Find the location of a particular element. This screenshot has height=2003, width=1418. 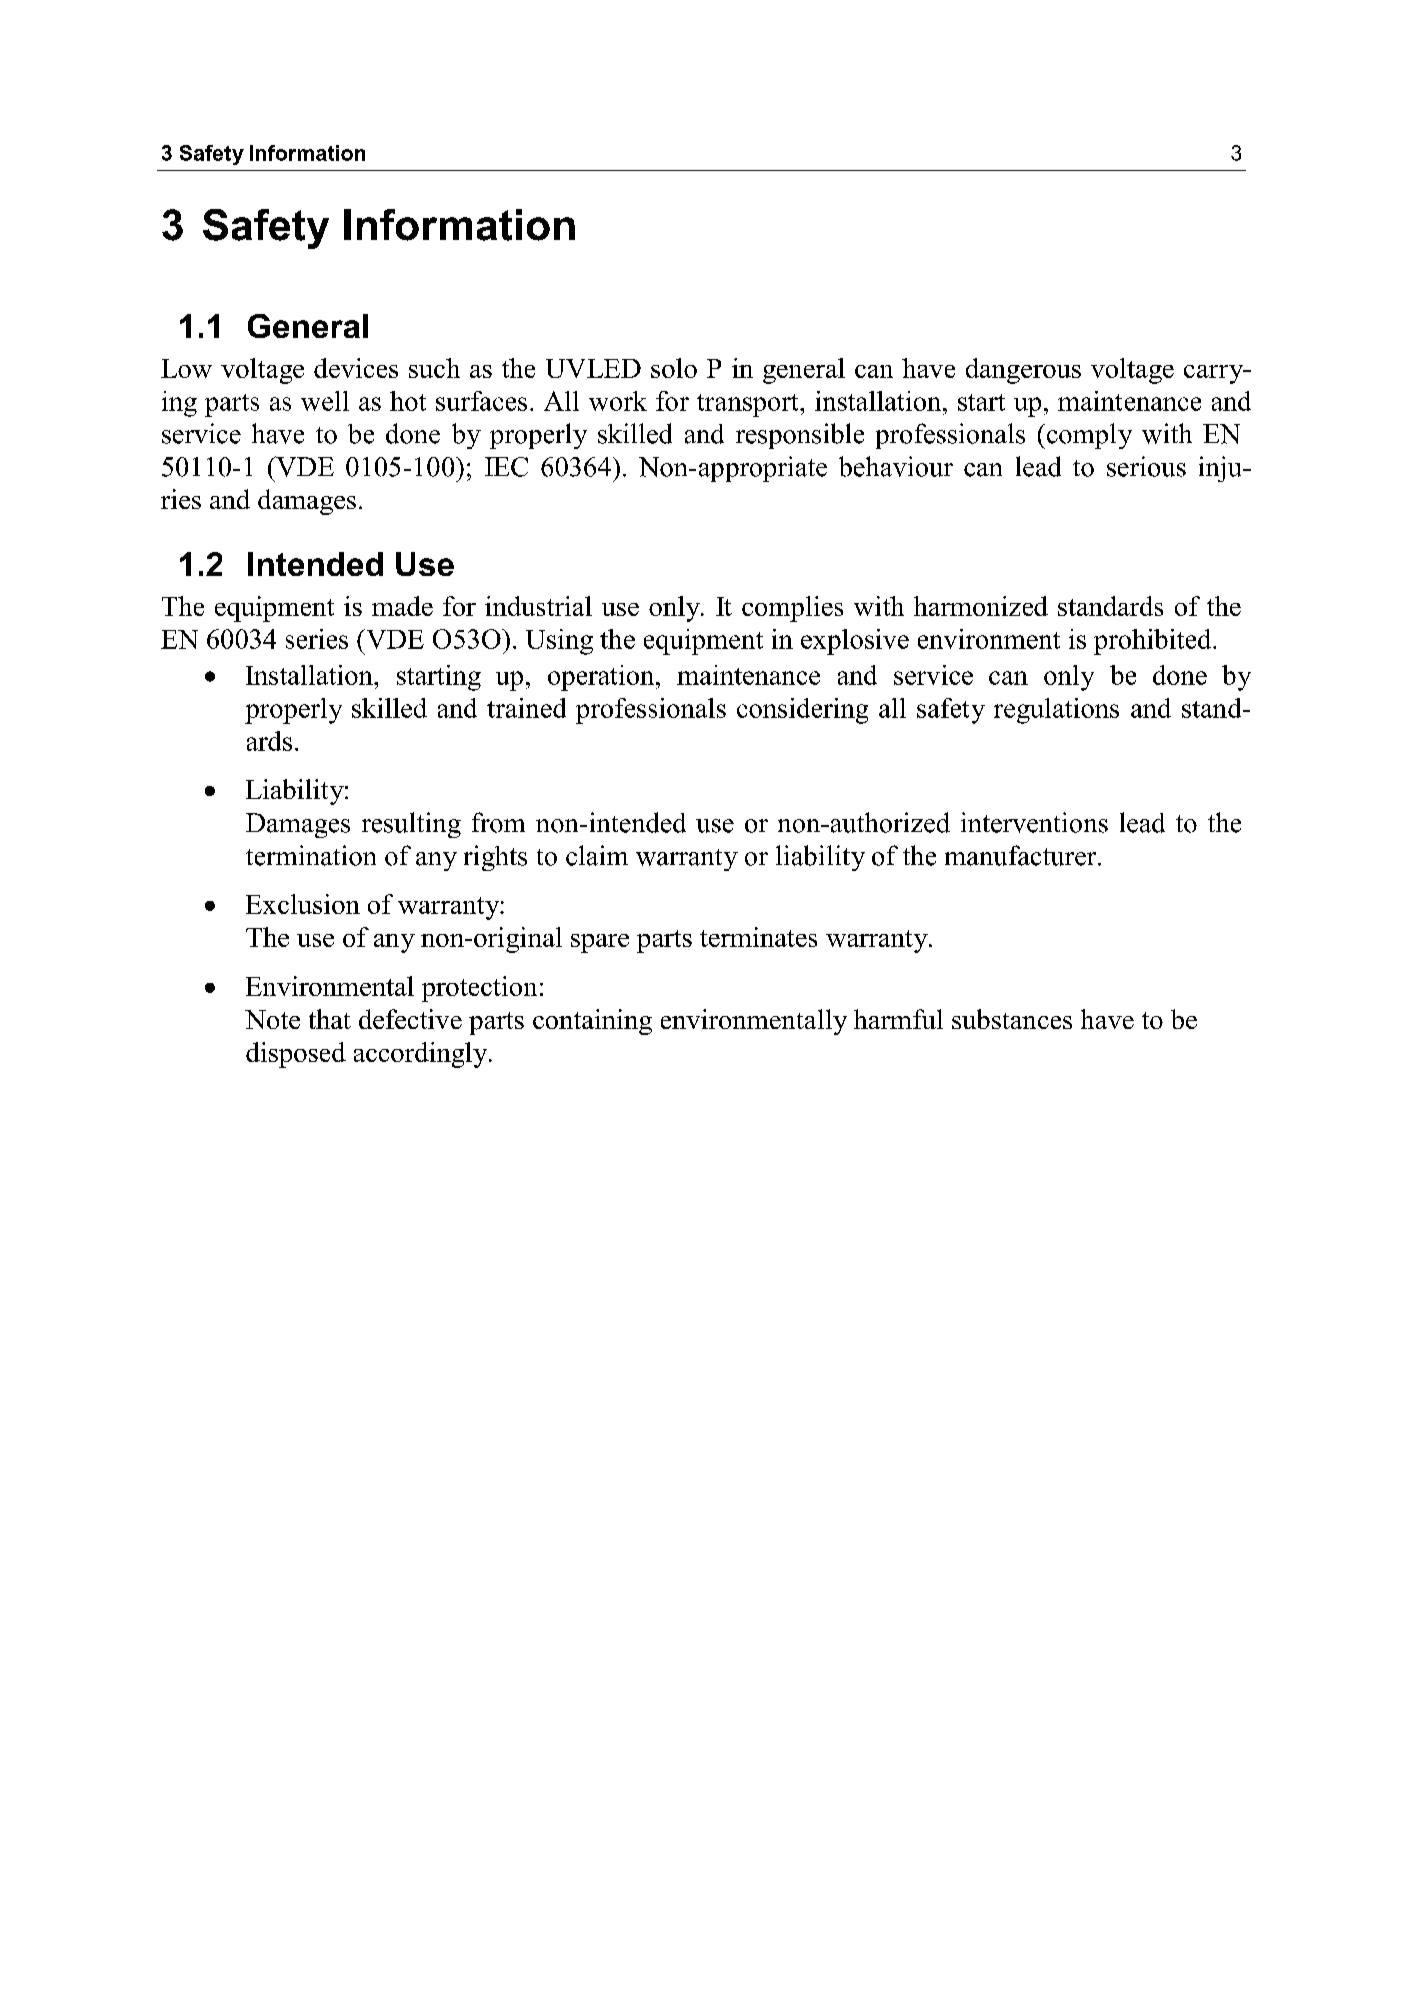

well is located at coordinates (325, 401).
